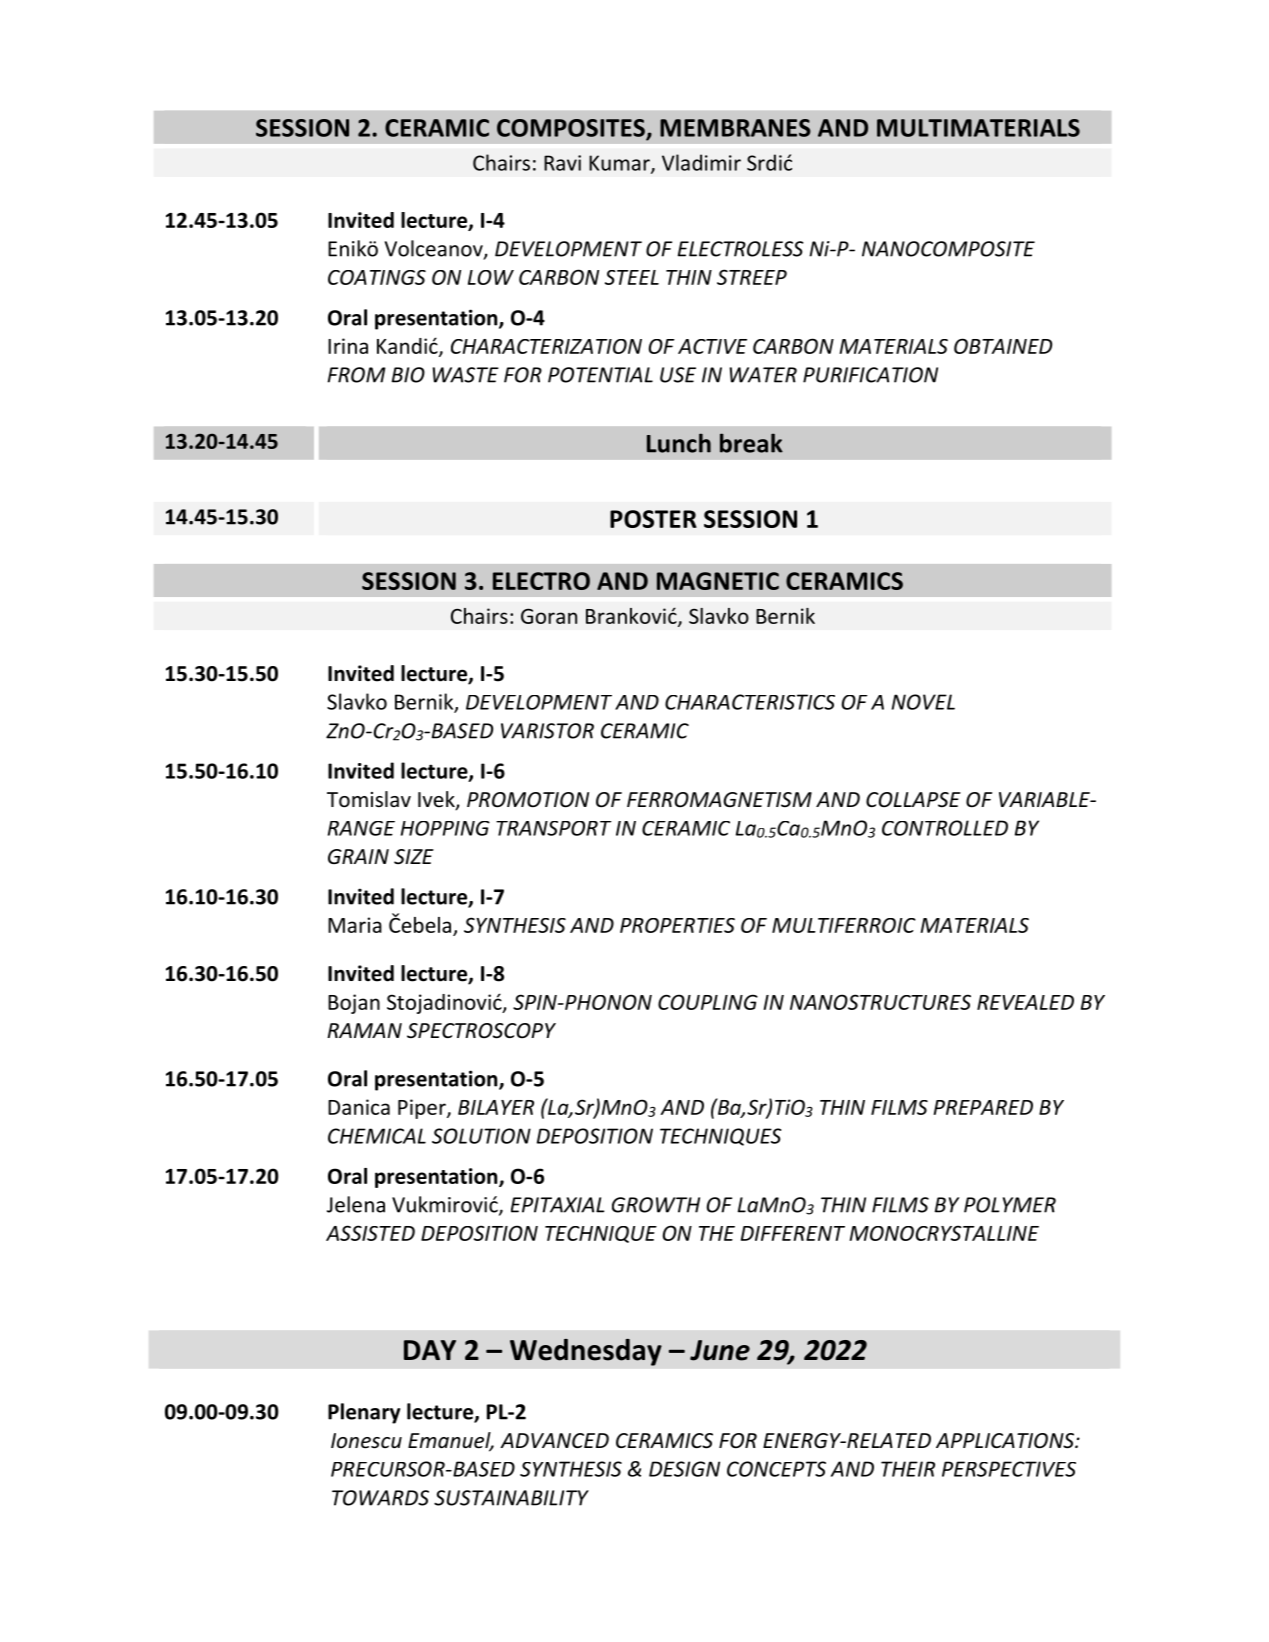 The image size is (1269, 1642). Describe the element at coordinates (679, 443) in the image. I see `Lunch` at that location.
